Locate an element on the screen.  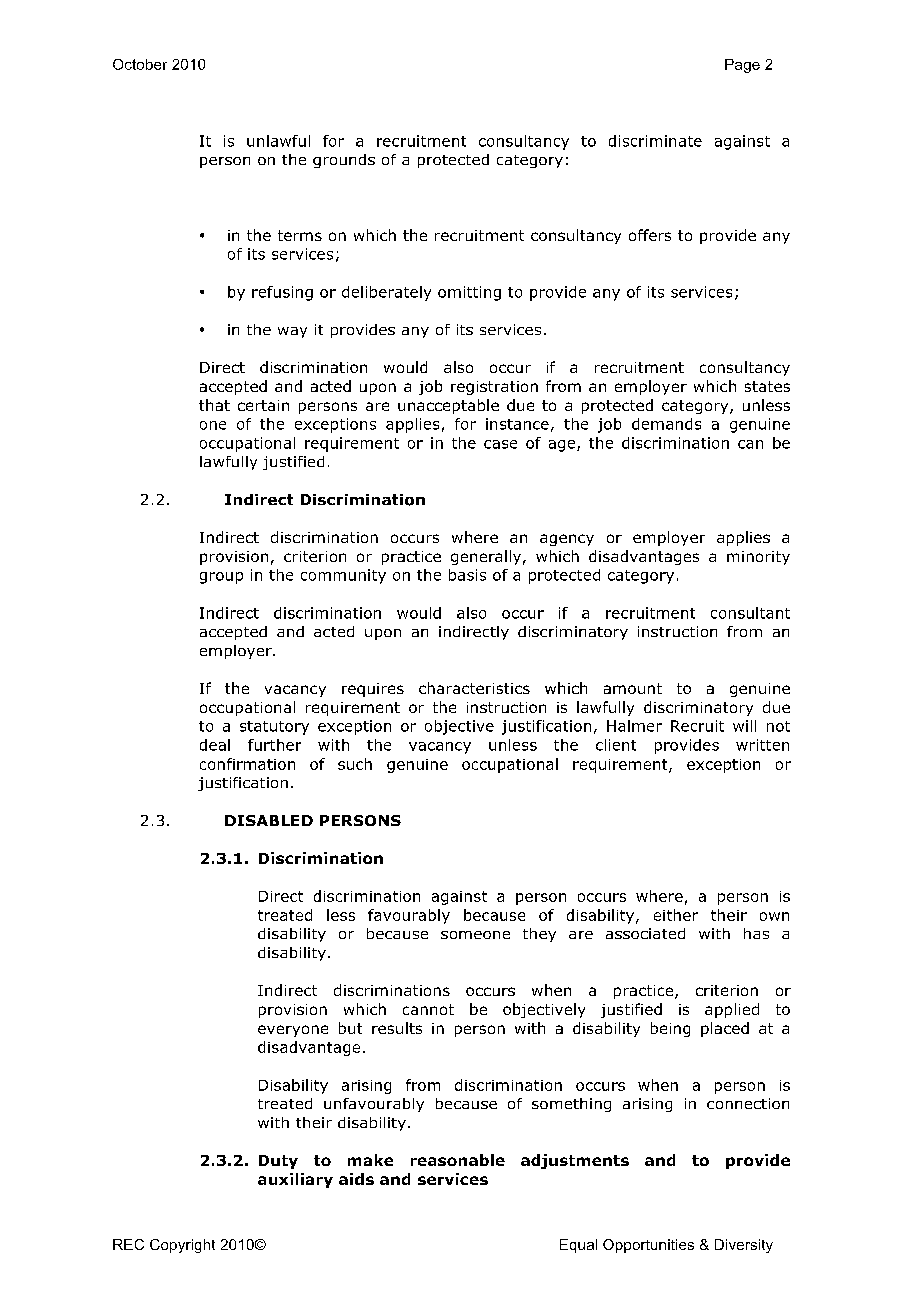
DISABLED is located at coordinates (269, 820).
